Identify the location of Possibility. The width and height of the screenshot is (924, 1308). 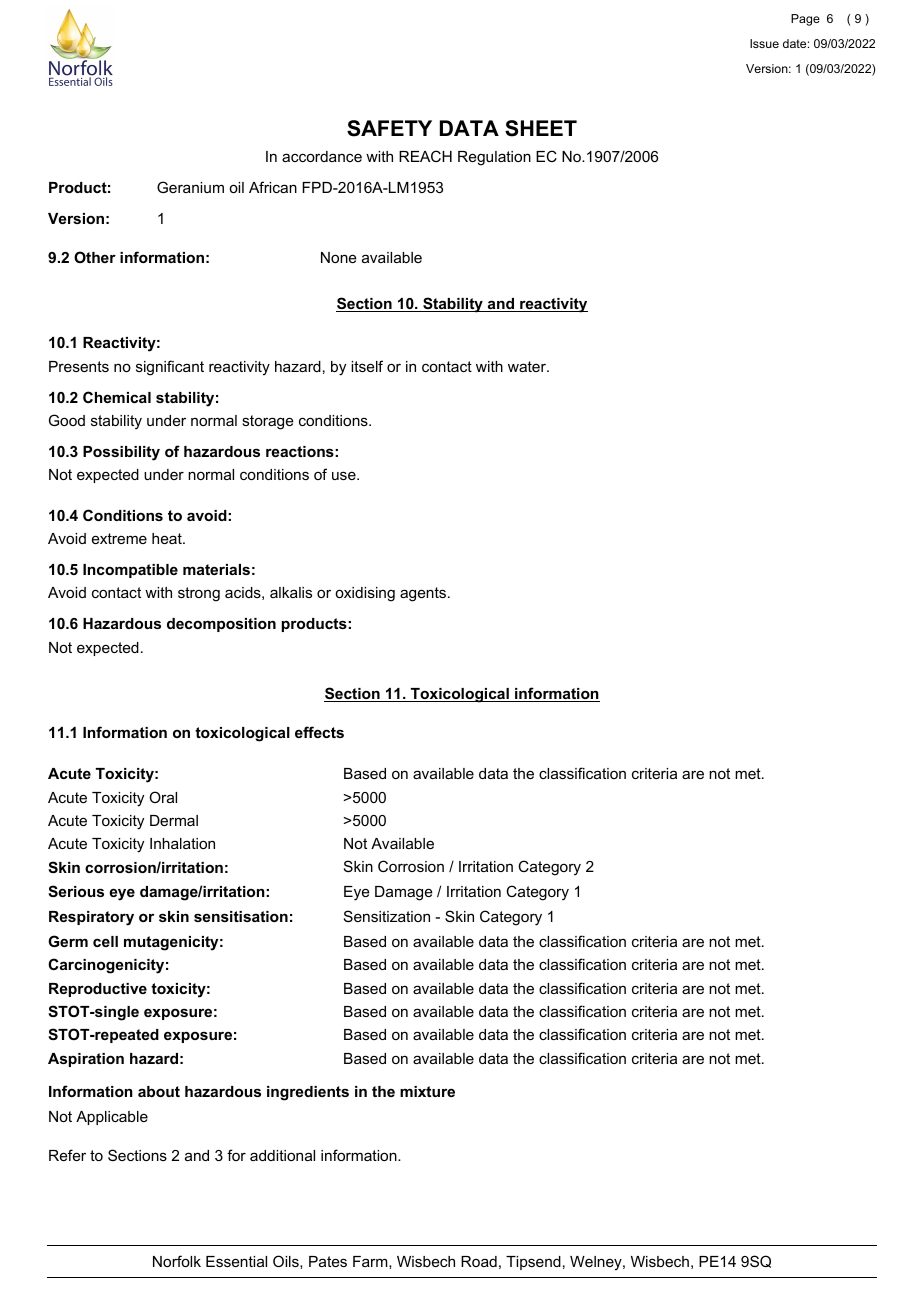
(121, 453).
